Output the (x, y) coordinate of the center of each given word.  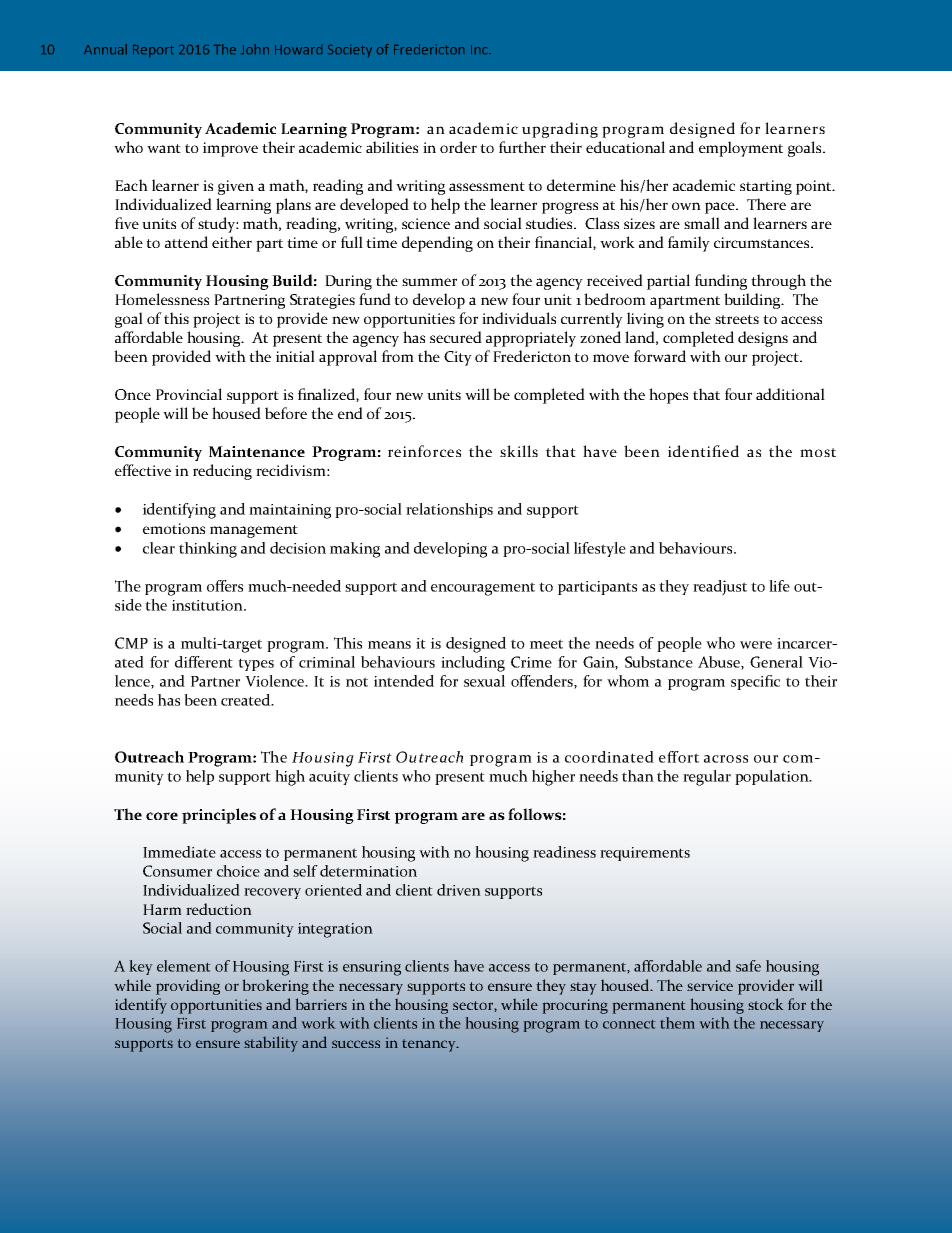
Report (153, 51)
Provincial (189, 394)
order (458, 147)
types (256, 664)
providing (188, 987)
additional (790, 394)
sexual (484, 681)
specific (755, 682)
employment (741, 149)
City (458, 358)
